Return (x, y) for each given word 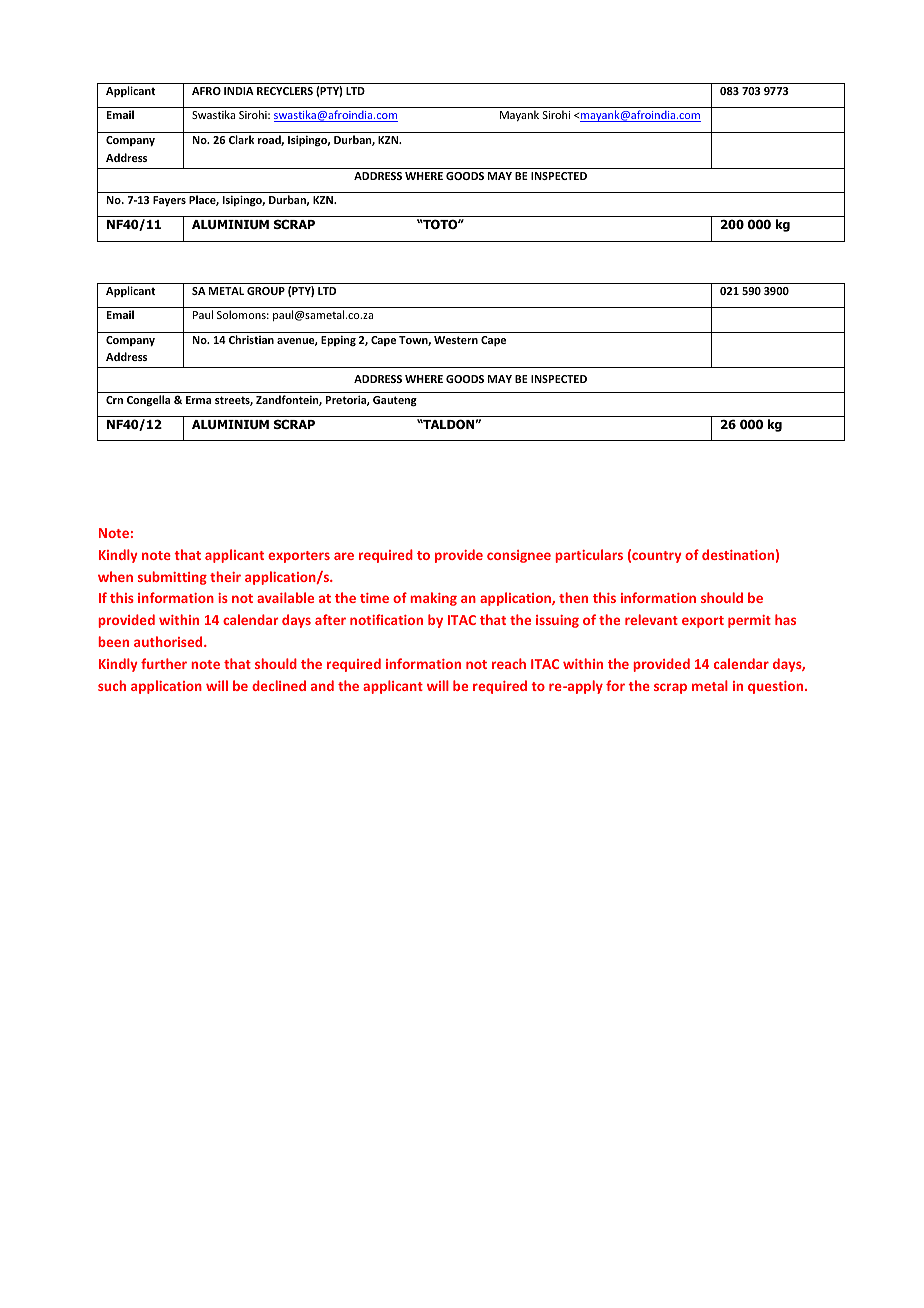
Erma (198, 400)
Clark (241, 139)
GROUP (266, 291)
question (777, 687)
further (164, 663)
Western (456, 340)
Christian (251, 339)
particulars (589, 556)
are (344, 556)
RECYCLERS (285, 91)
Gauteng (395, 401)
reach (509, 663)
